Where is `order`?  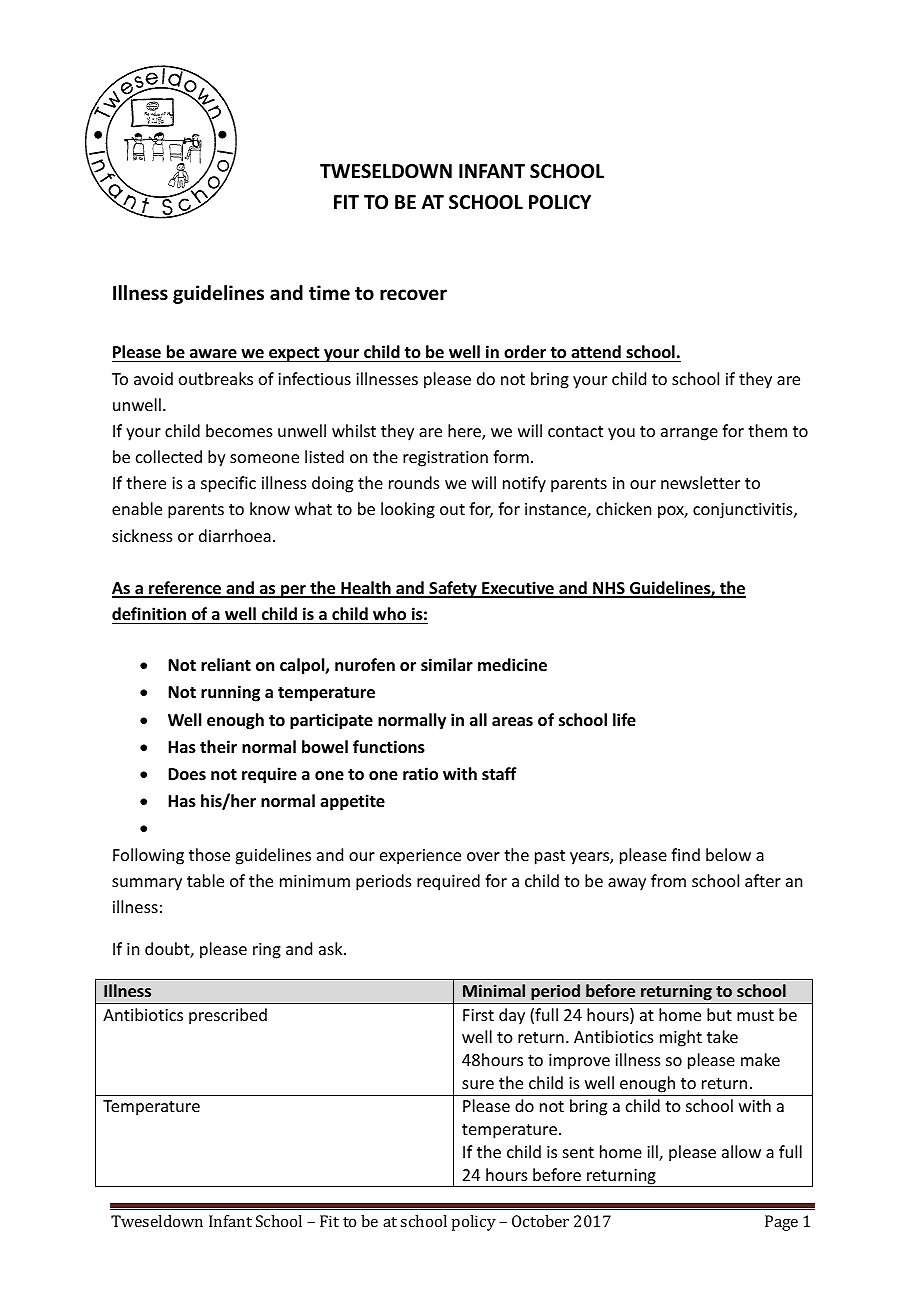
order is located at coordinates (525, 353).
